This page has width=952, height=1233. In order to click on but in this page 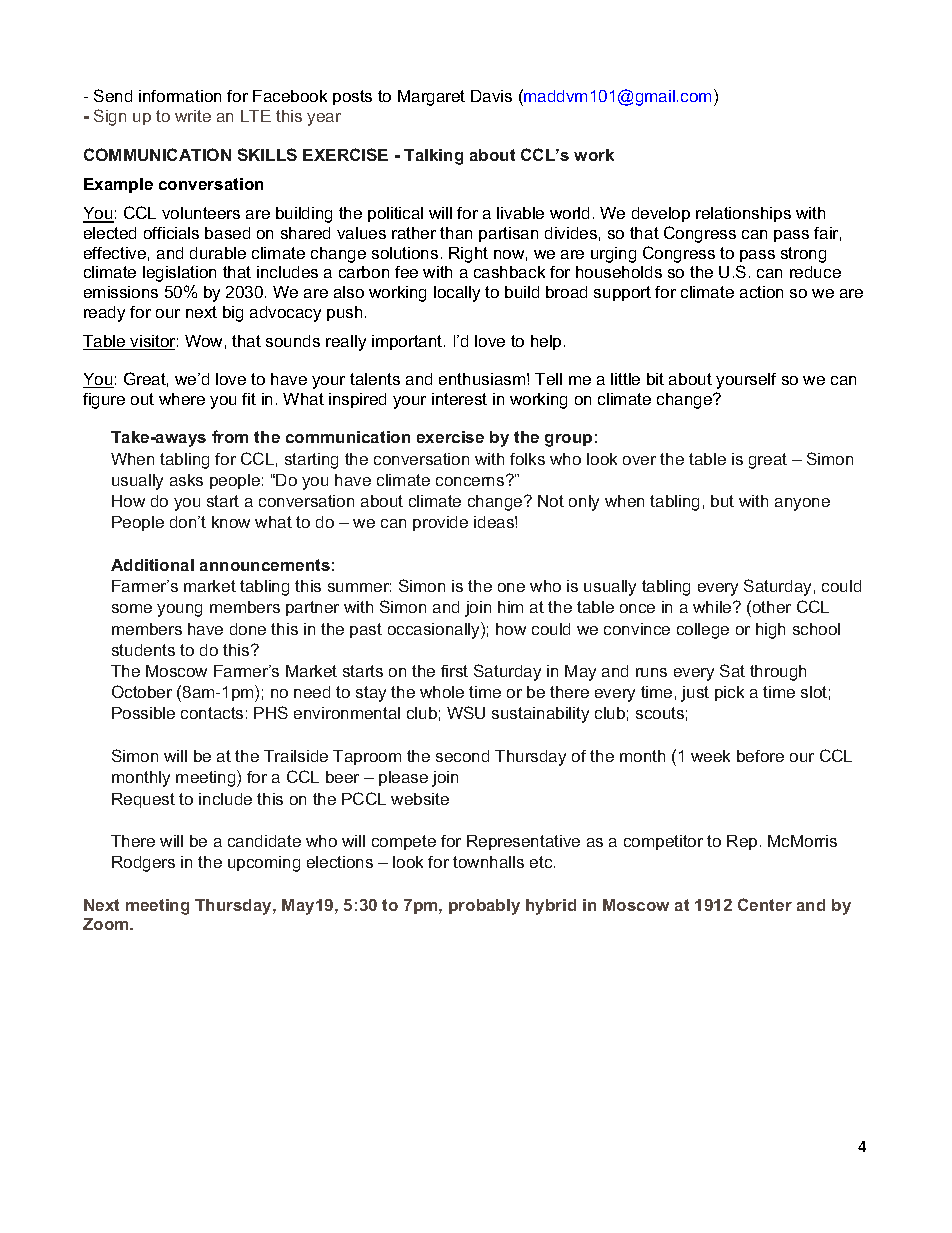, I will do `click(722, 501)`.
